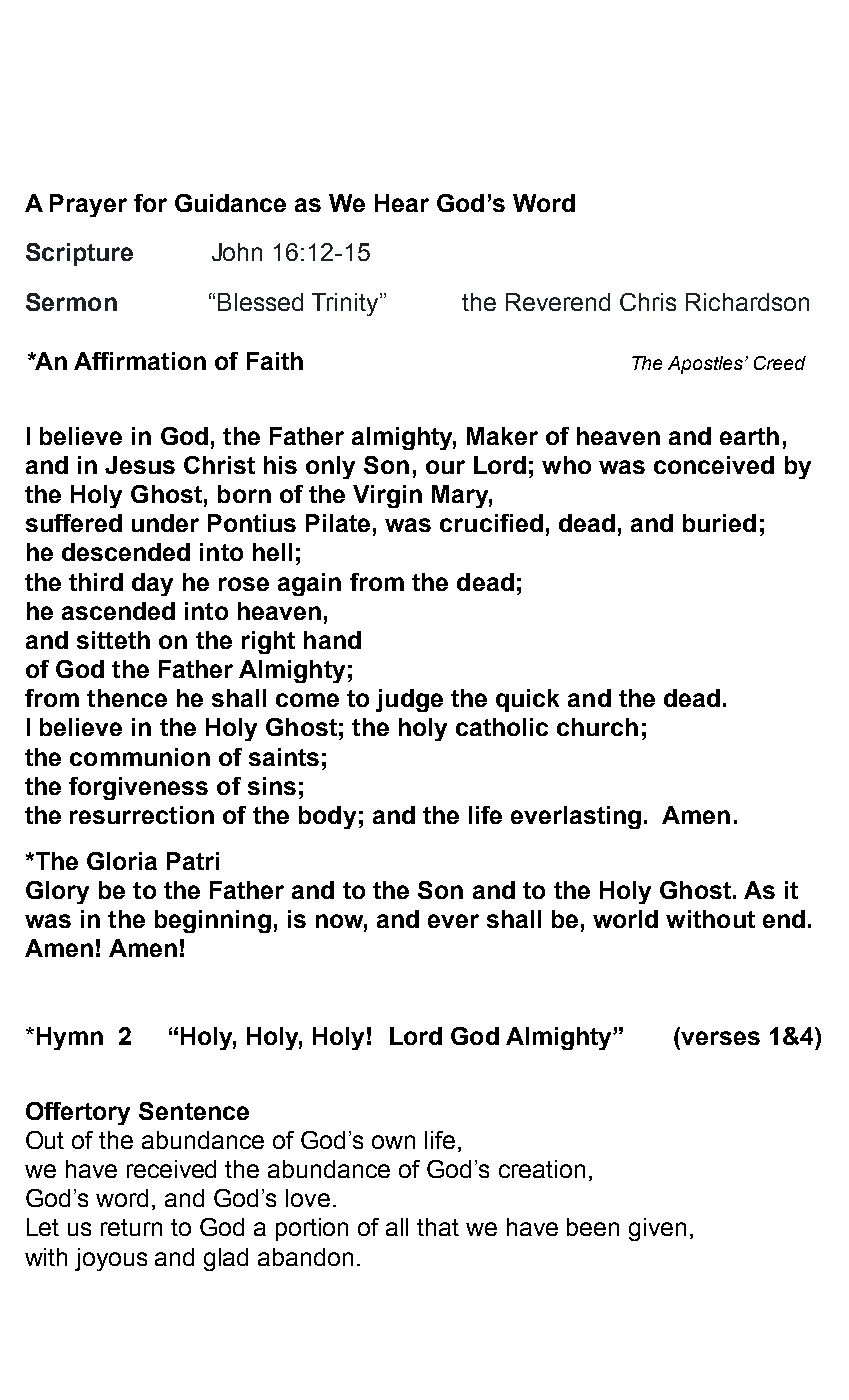 The height and width of the screenshot is (1400, 849). What do you see at coordinates (131, 1227) in the screenshot?
I see `return` at bounding box center [131, 1227].
